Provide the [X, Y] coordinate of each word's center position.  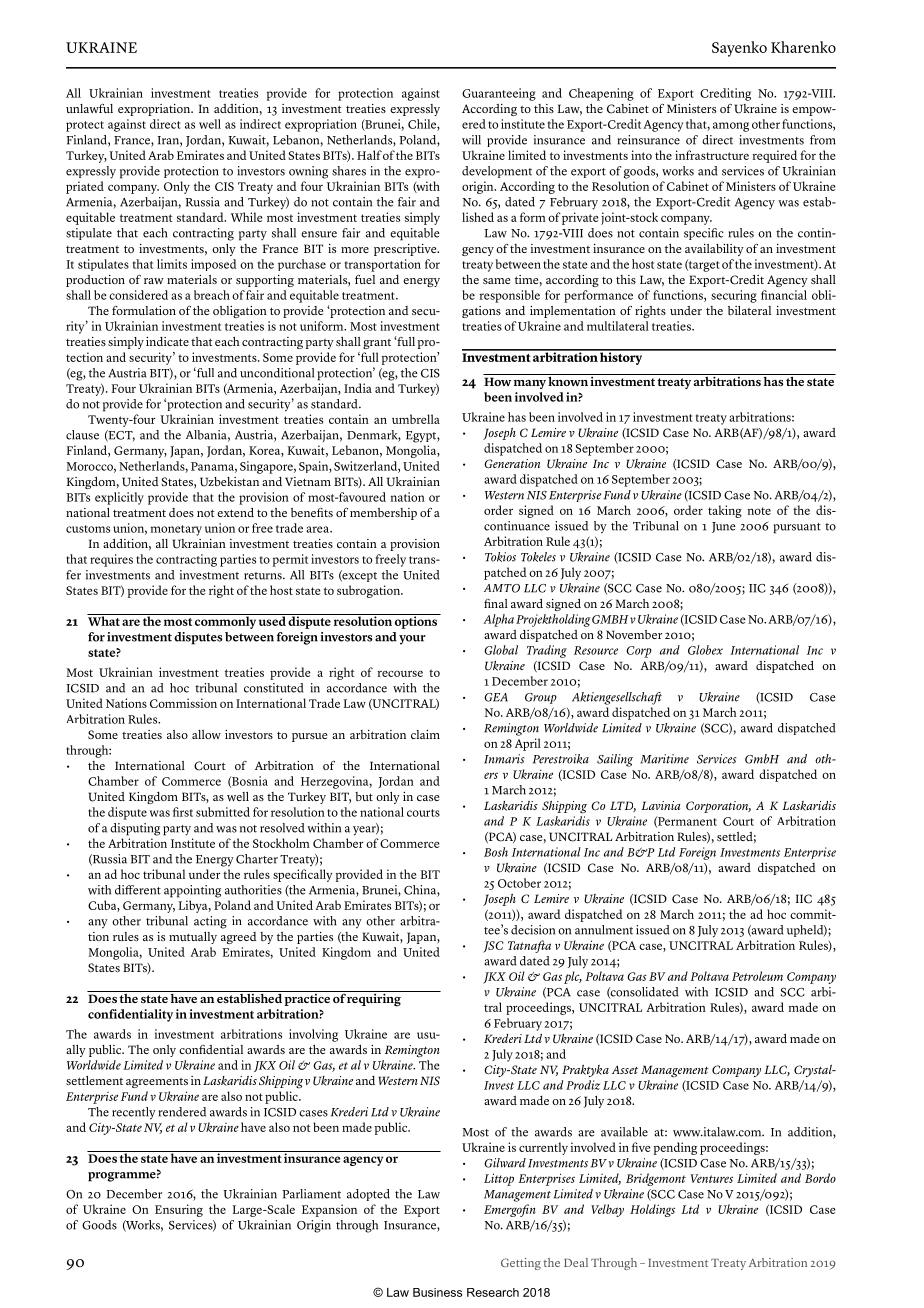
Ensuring [179, 1210]
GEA [496, 697]
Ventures [712, 1178]
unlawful [89, 108]
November [634, 634]
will [471, 140]
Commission [183, 703]
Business [437, 1292]
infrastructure [712, 155]
